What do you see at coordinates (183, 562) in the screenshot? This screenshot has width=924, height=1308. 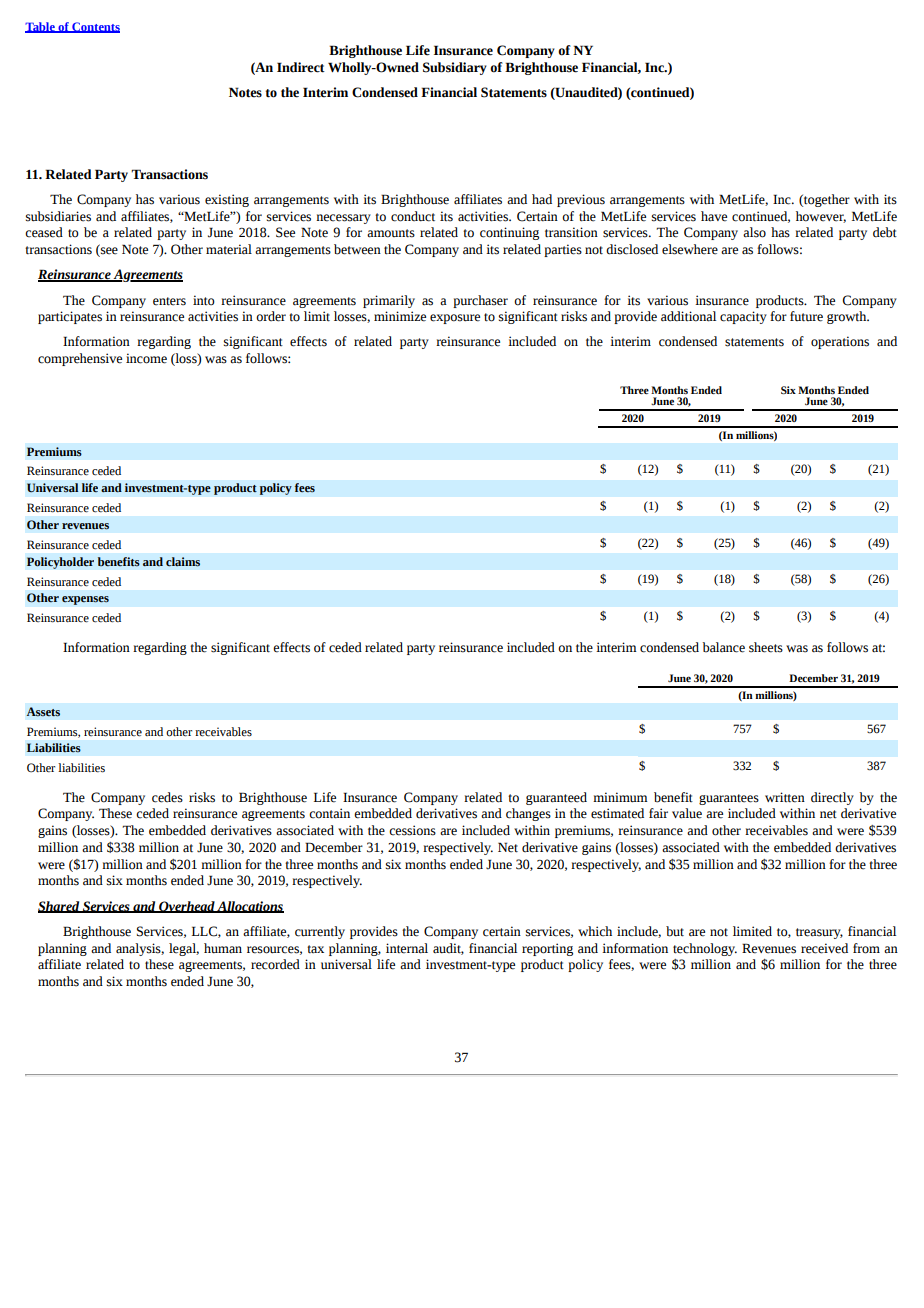 I see `claims` at bounding box center [183, 562].
